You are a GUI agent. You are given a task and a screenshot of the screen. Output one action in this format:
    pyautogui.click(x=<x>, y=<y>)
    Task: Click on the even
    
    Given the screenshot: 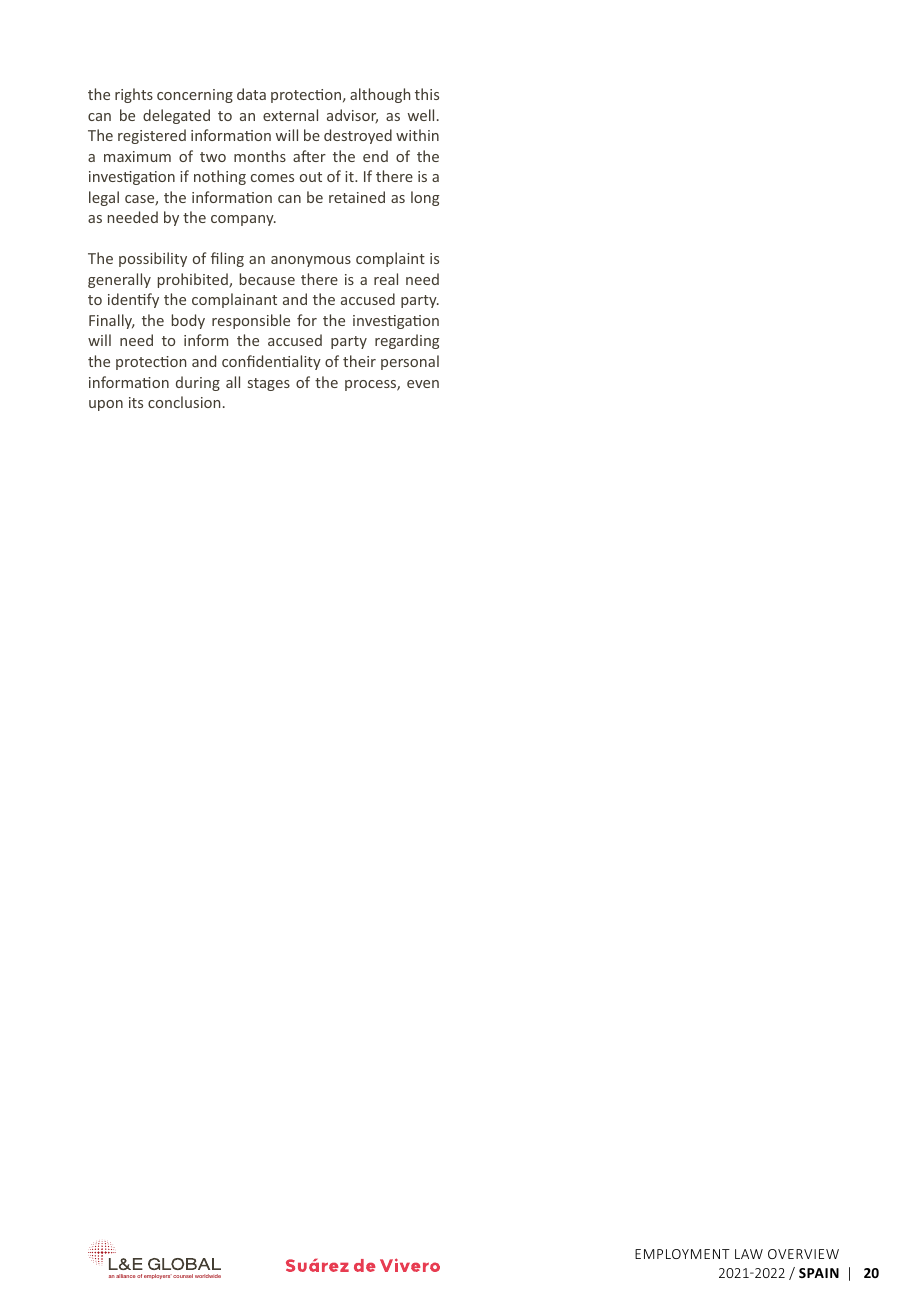 What is the action you would take?
    pyautogui.click(x=423, y=384)
